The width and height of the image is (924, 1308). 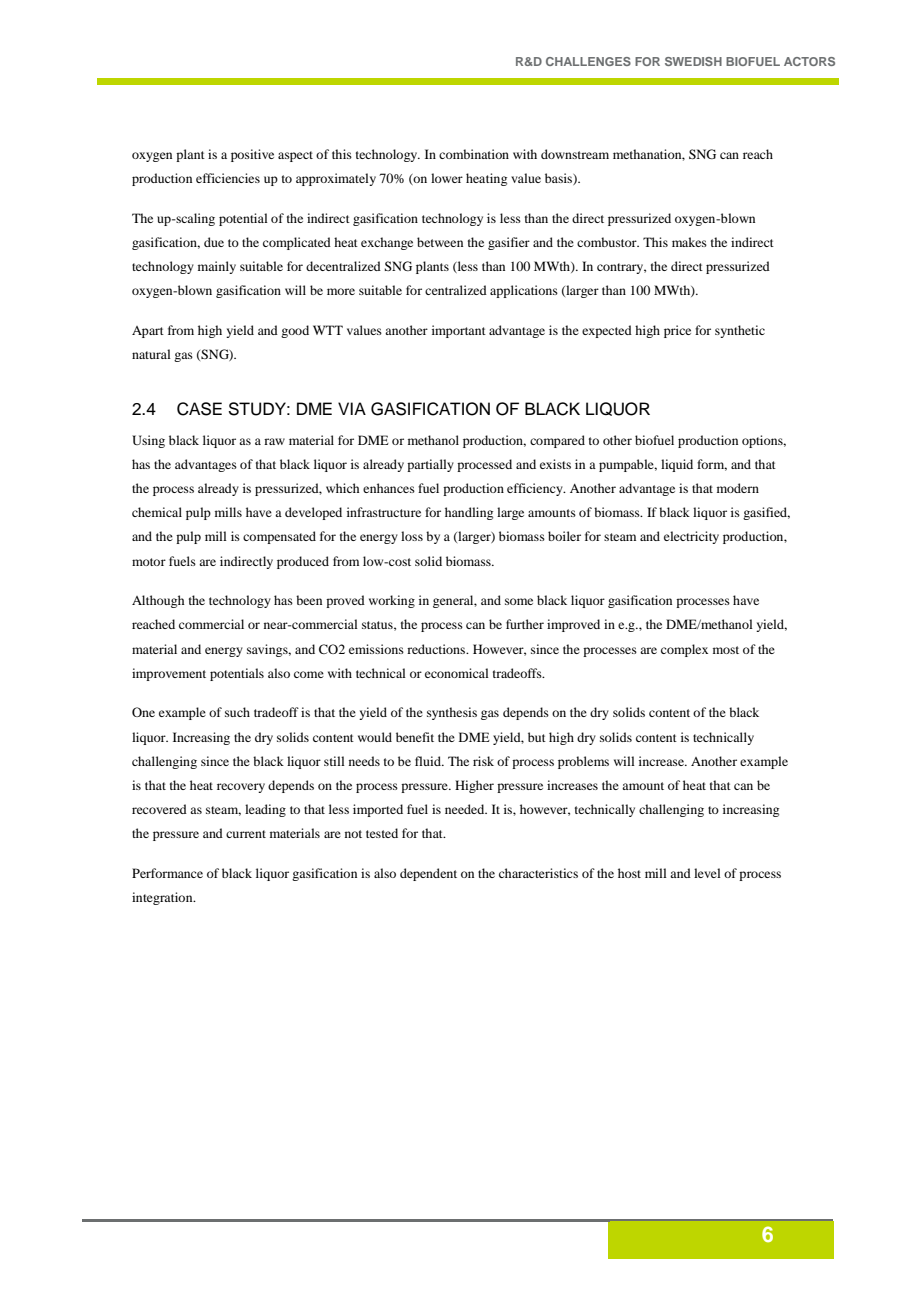 What do you see at coordinates (430, 465) in the image?
I see `partially` at bounding box center [430, 465].
